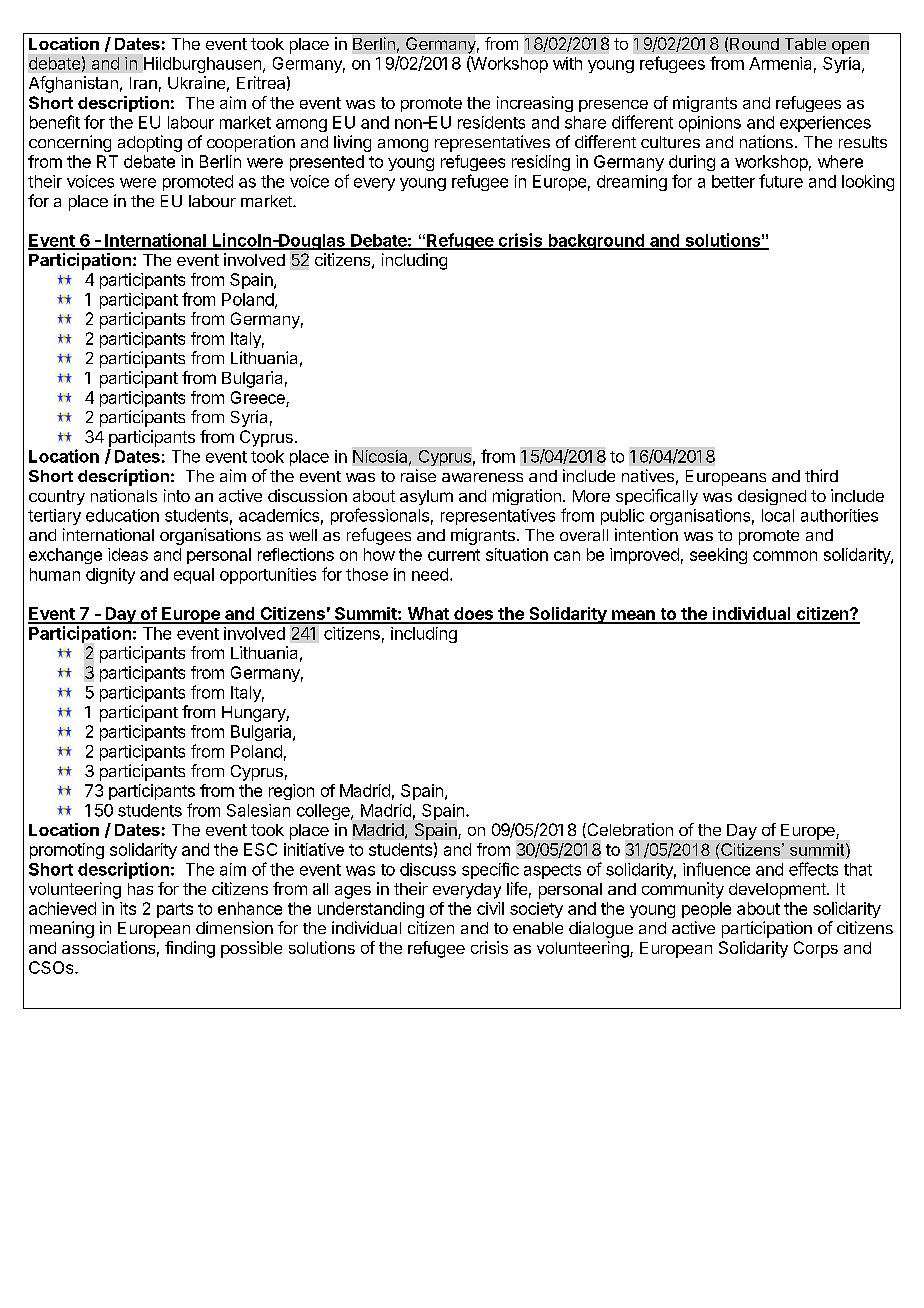 The width and height of the screenshot is (924, 1308). Describe the element at coordinates (805, 44) in the screenshot. I see `Table` at that location.
